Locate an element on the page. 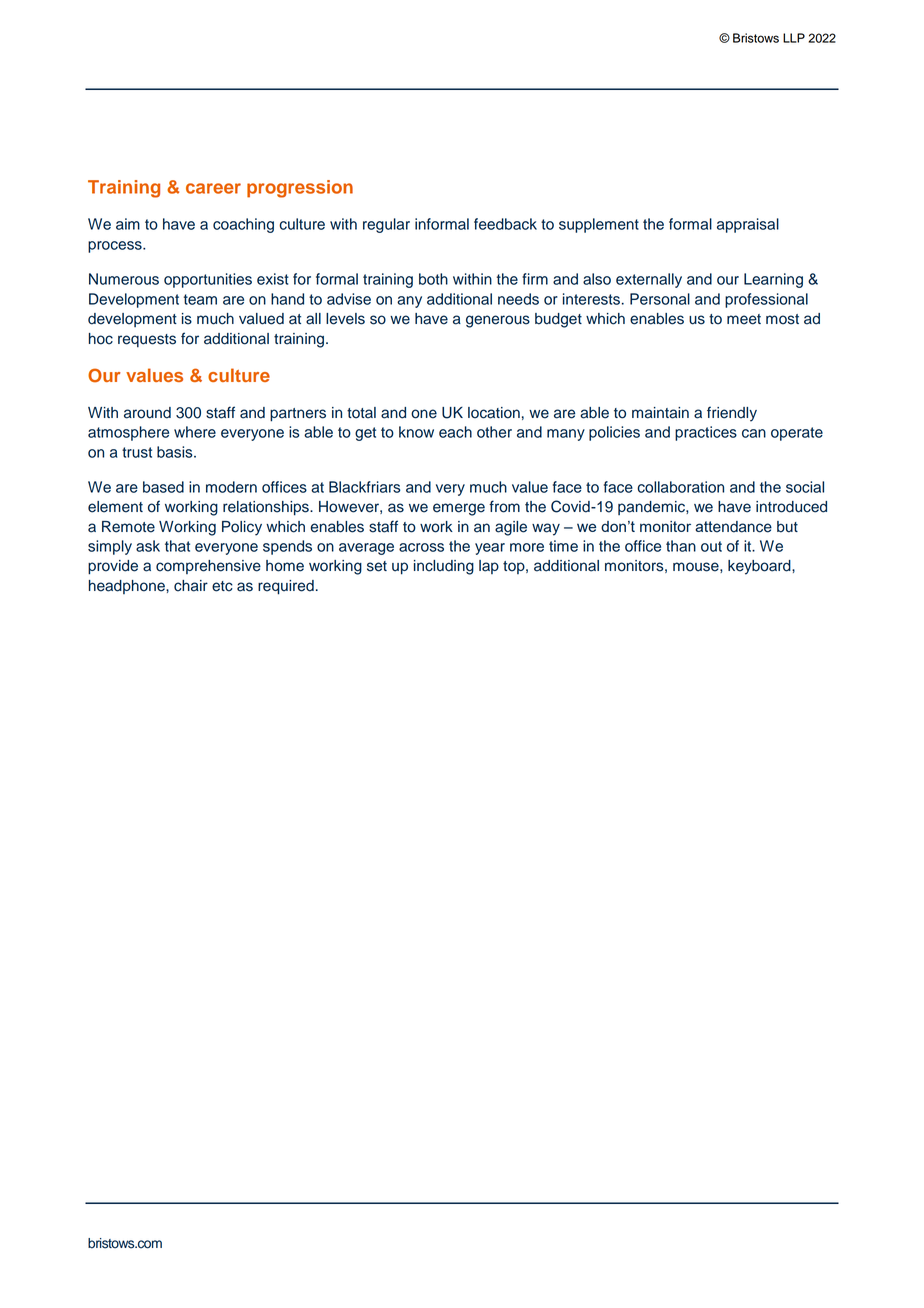 The image size is (924, 1308). comprehensive is located at coordinates (208, 567).
